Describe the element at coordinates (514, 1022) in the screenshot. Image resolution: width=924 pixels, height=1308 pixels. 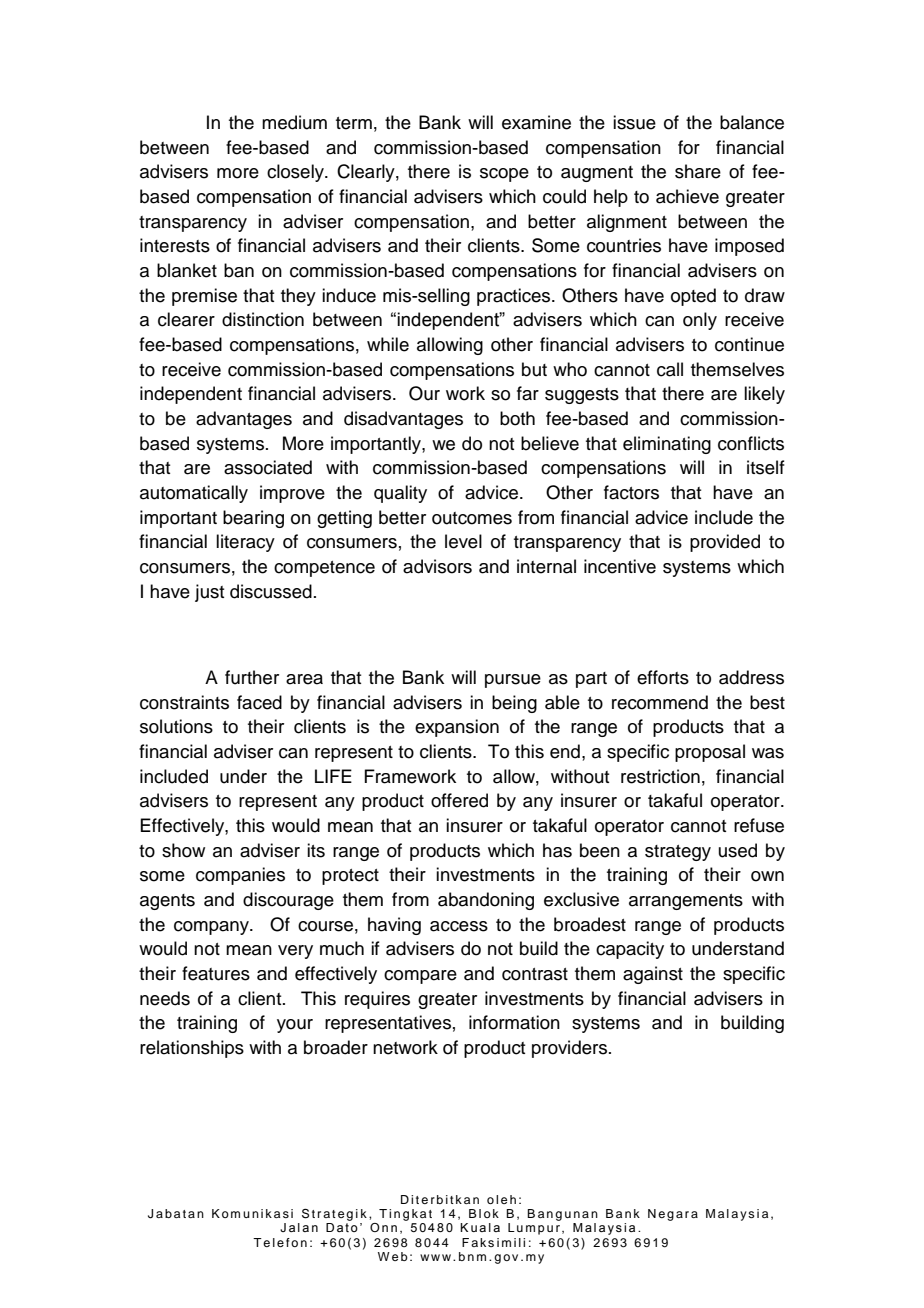
I see `information` at that location.
